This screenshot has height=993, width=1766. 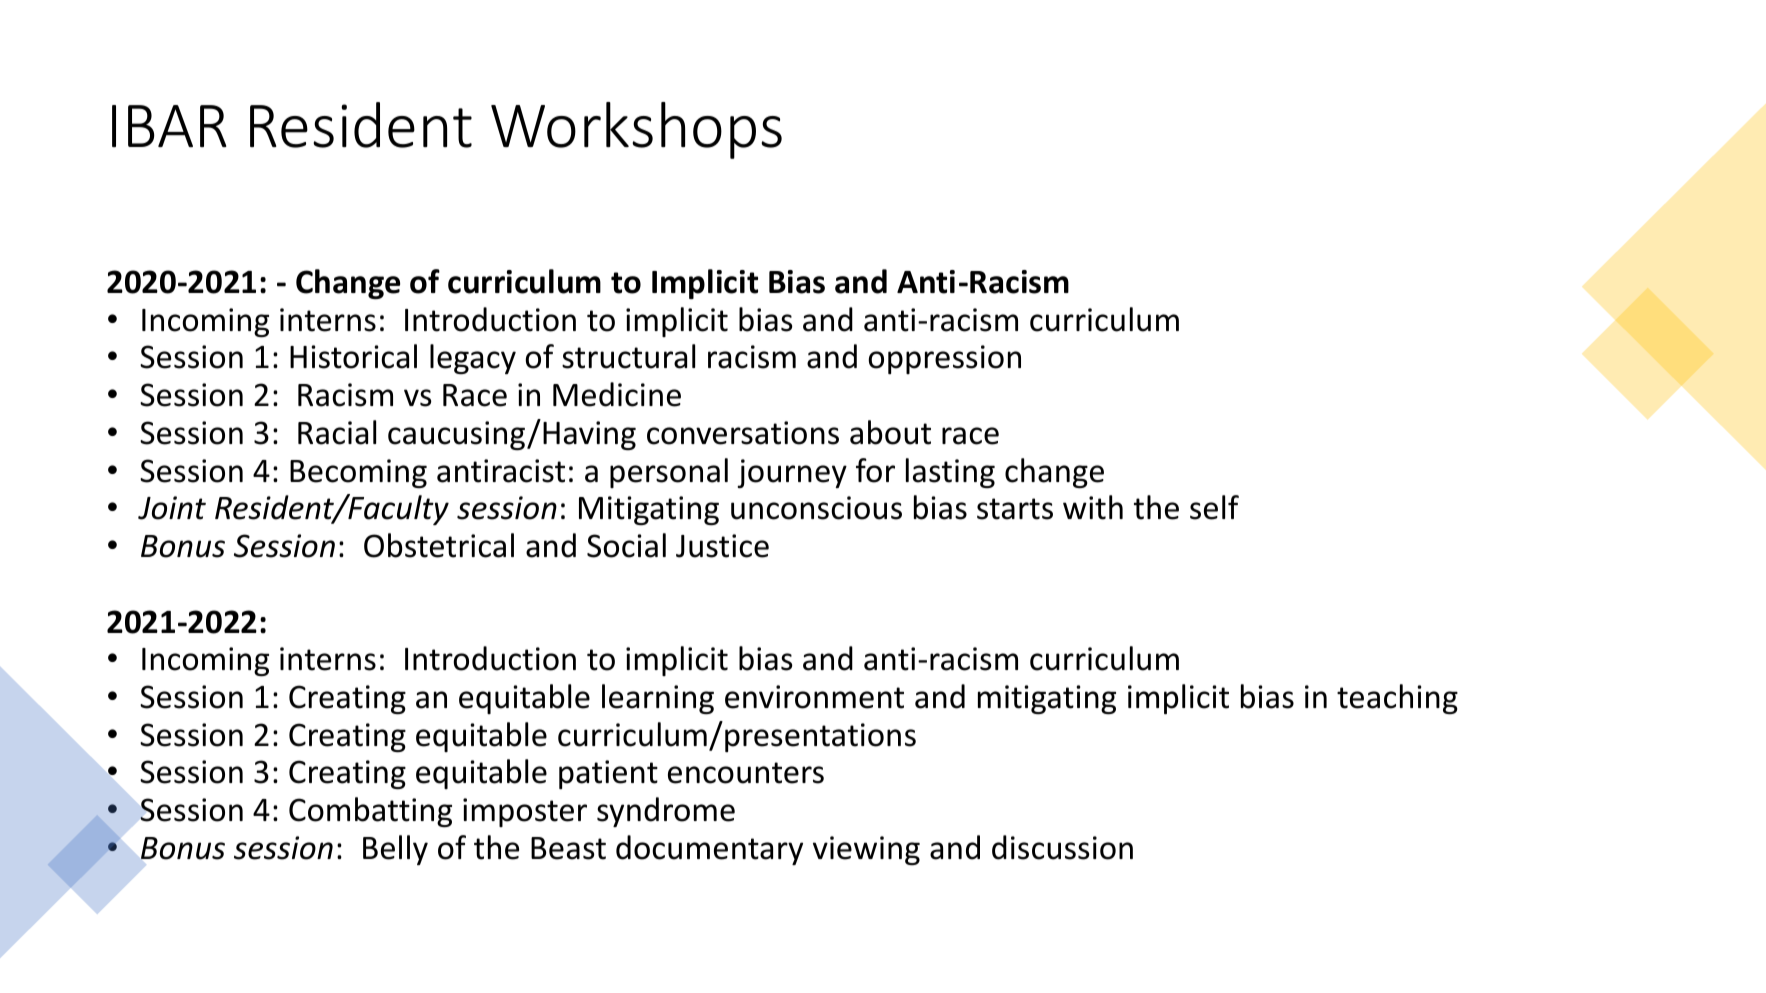 I want to click on journey, so click(x=792, y=473).
